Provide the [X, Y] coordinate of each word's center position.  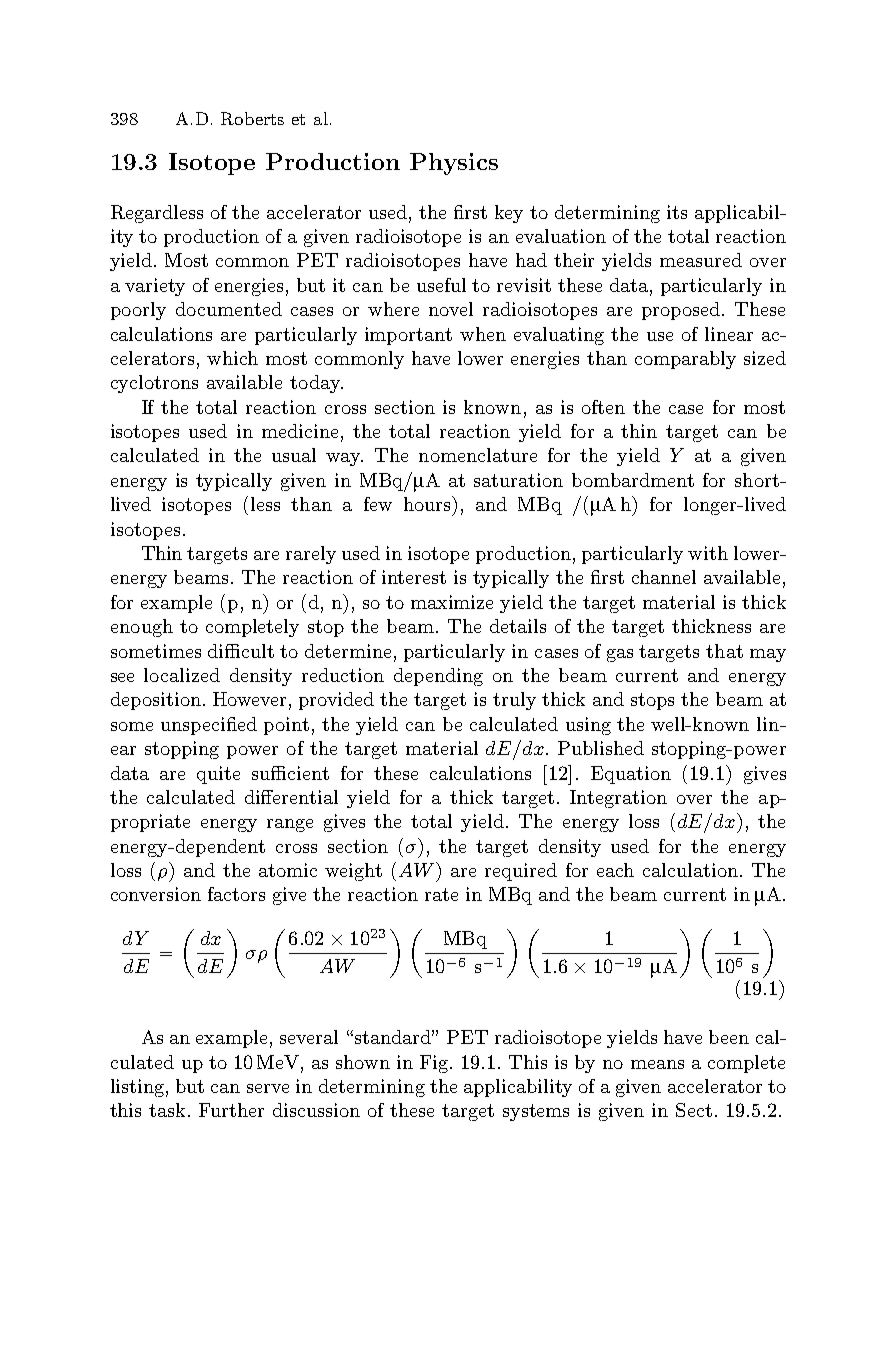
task [169, 1110]
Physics [454, 164]
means [657, 1064]
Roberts [252, 118]
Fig [435, 1064]
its [677, 212]
